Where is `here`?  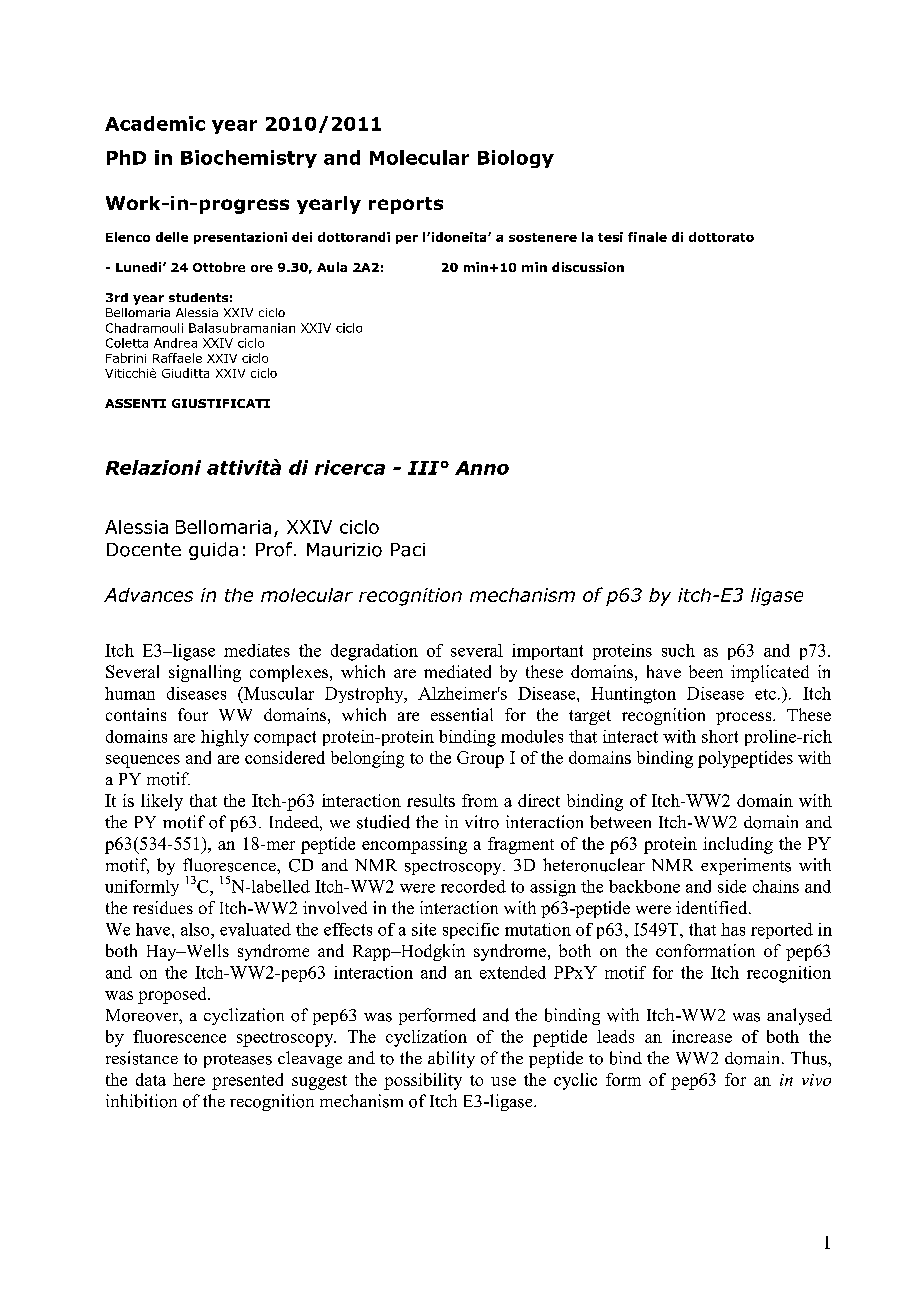 here is located at coordinates (189, 1079).
